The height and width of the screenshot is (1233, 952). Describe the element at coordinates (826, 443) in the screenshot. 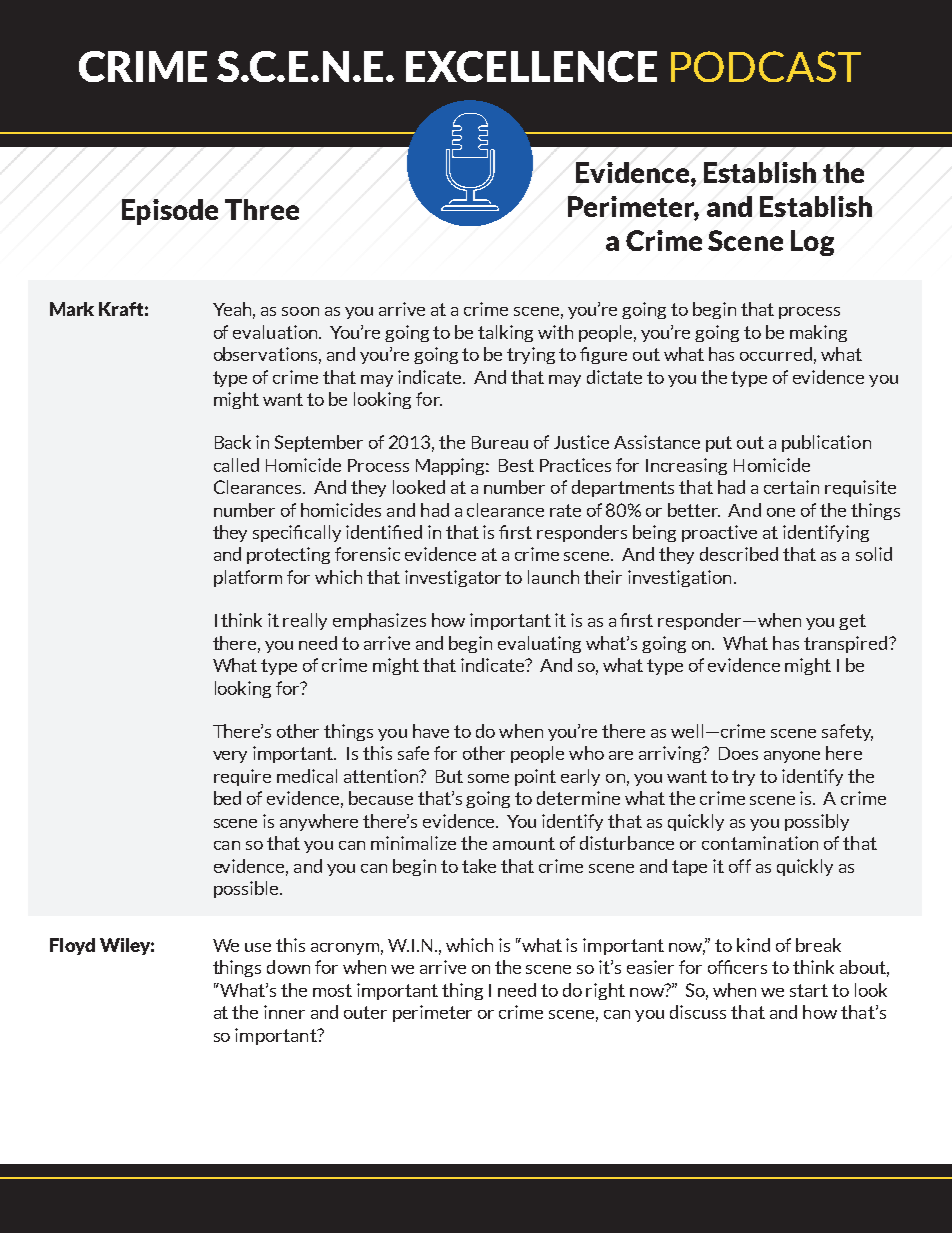

I see `publication` at that location.
